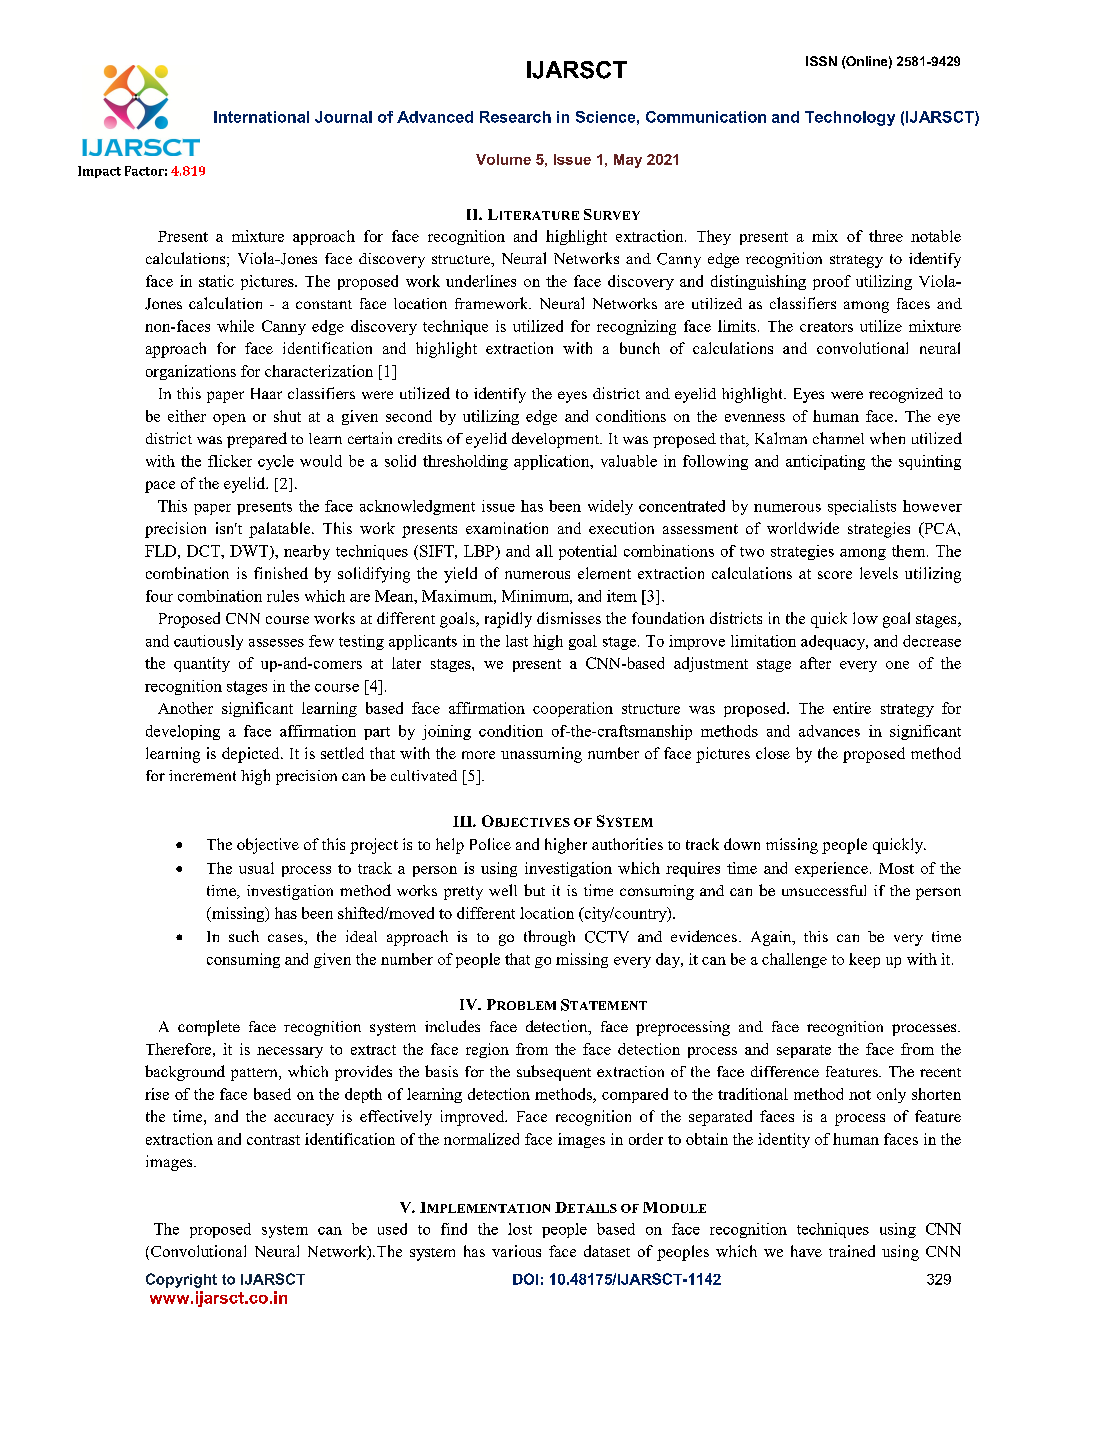 This page has width=1105, height=1430. I want to click on Research, so click(515, 117).
